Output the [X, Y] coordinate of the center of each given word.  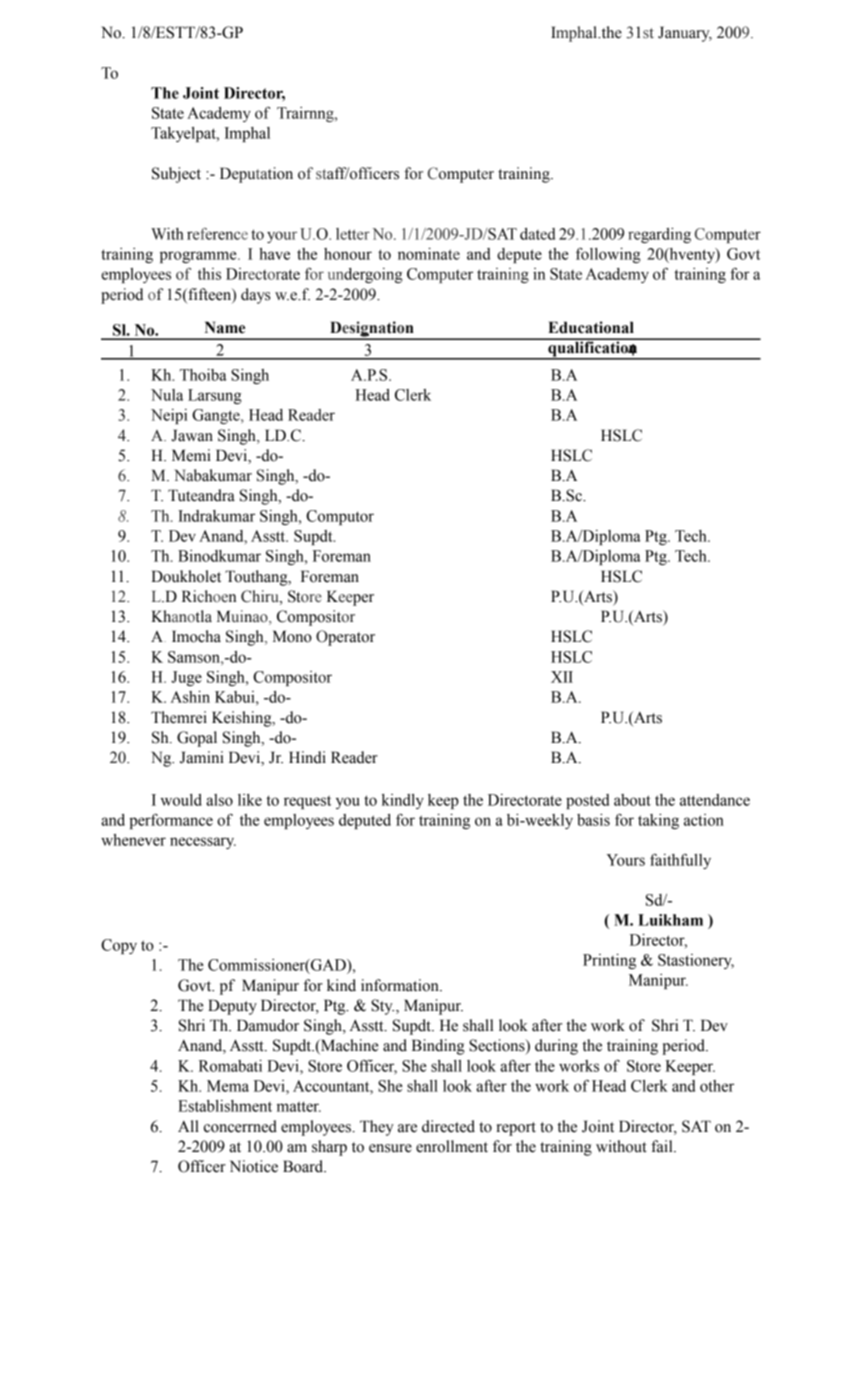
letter [353, 234]
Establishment [225, 1106]
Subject [176, 175]
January [685, 34]
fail [663, 1146]
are [407, 1128]
